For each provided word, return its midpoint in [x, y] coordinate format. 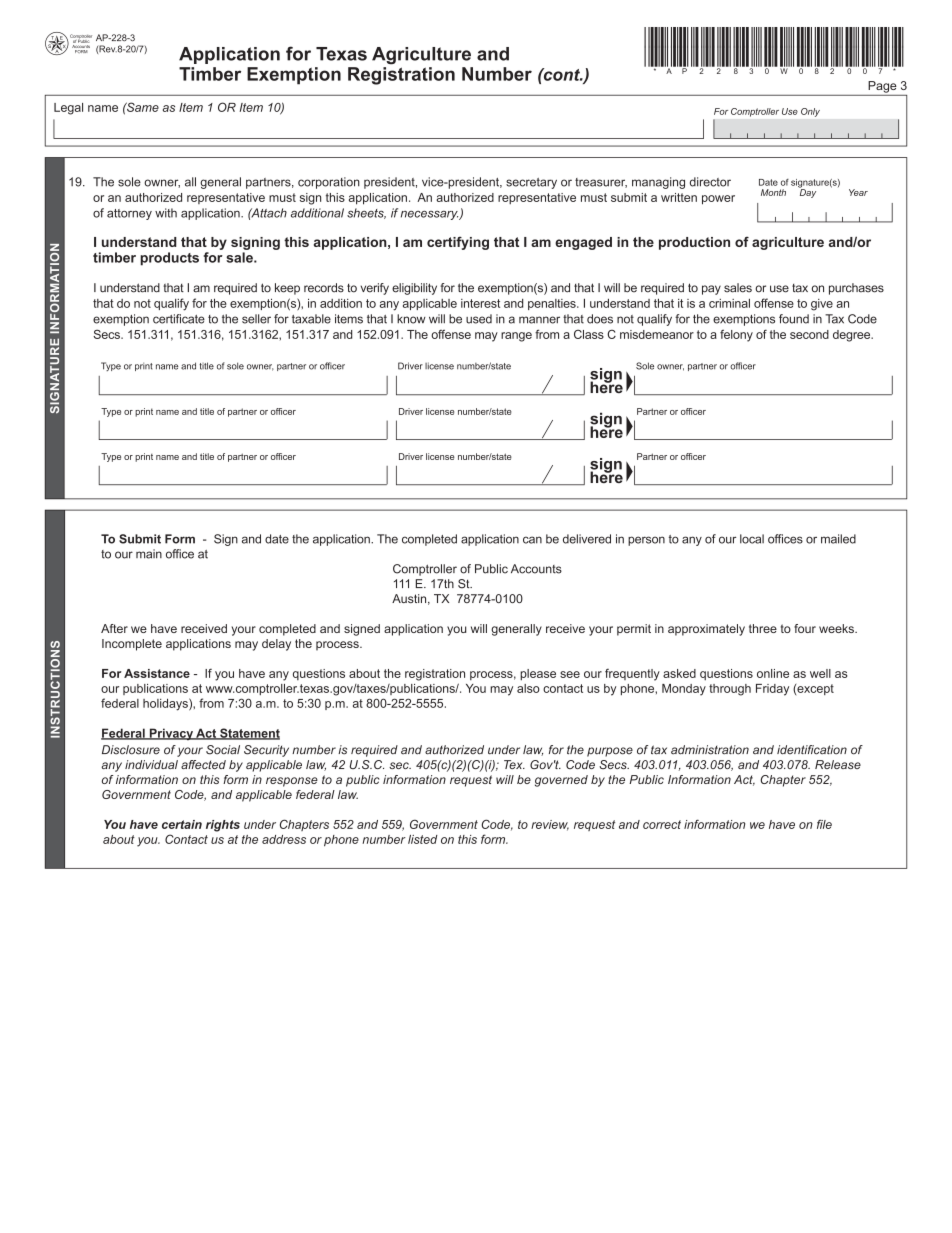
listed [423, 839]
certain [182, 824]
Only [810, 112]
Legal [68, 109]
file [824, 824]
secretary [531, 183]
